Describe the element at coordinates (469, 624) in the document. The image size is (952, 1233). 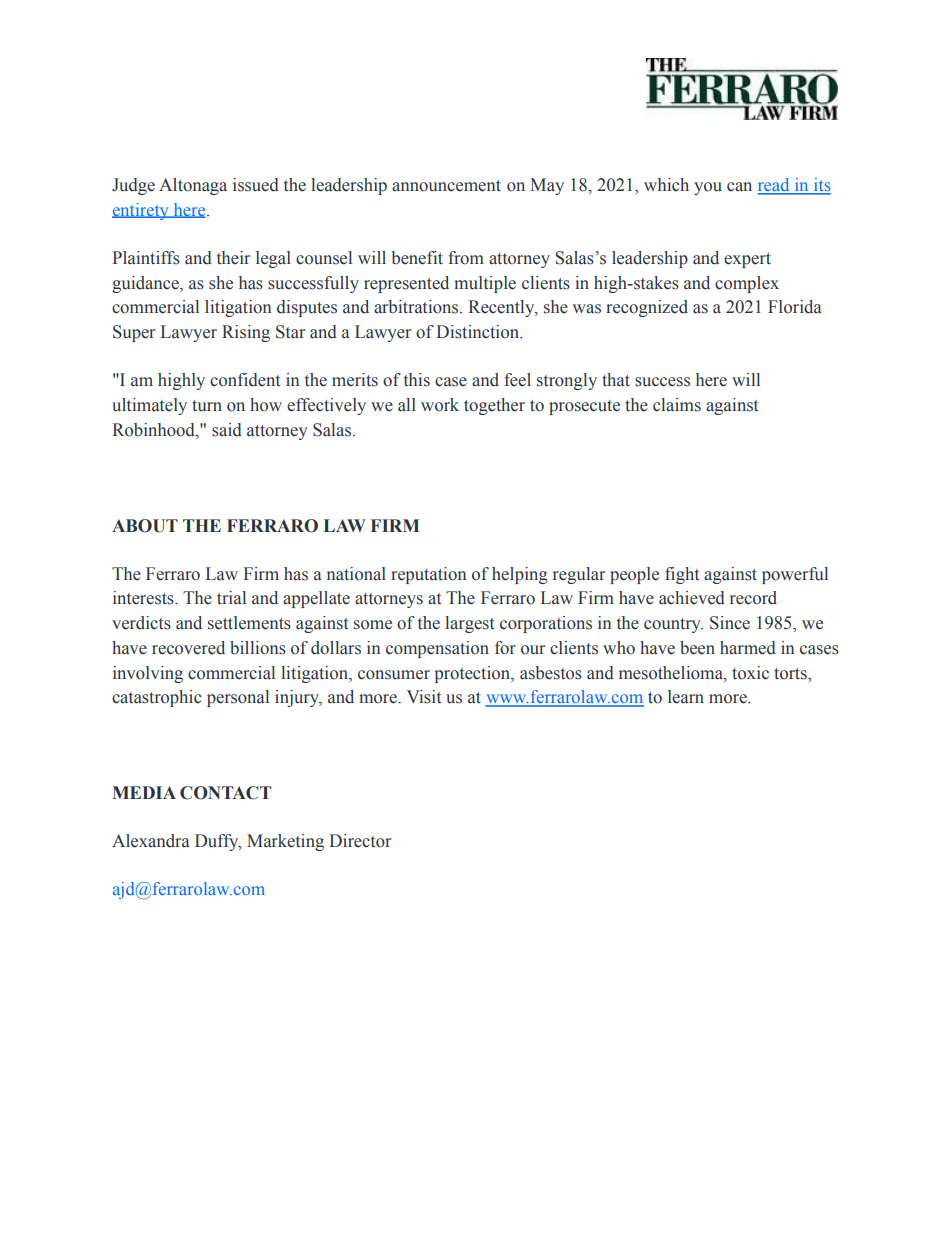
I see `largest` at that location.
